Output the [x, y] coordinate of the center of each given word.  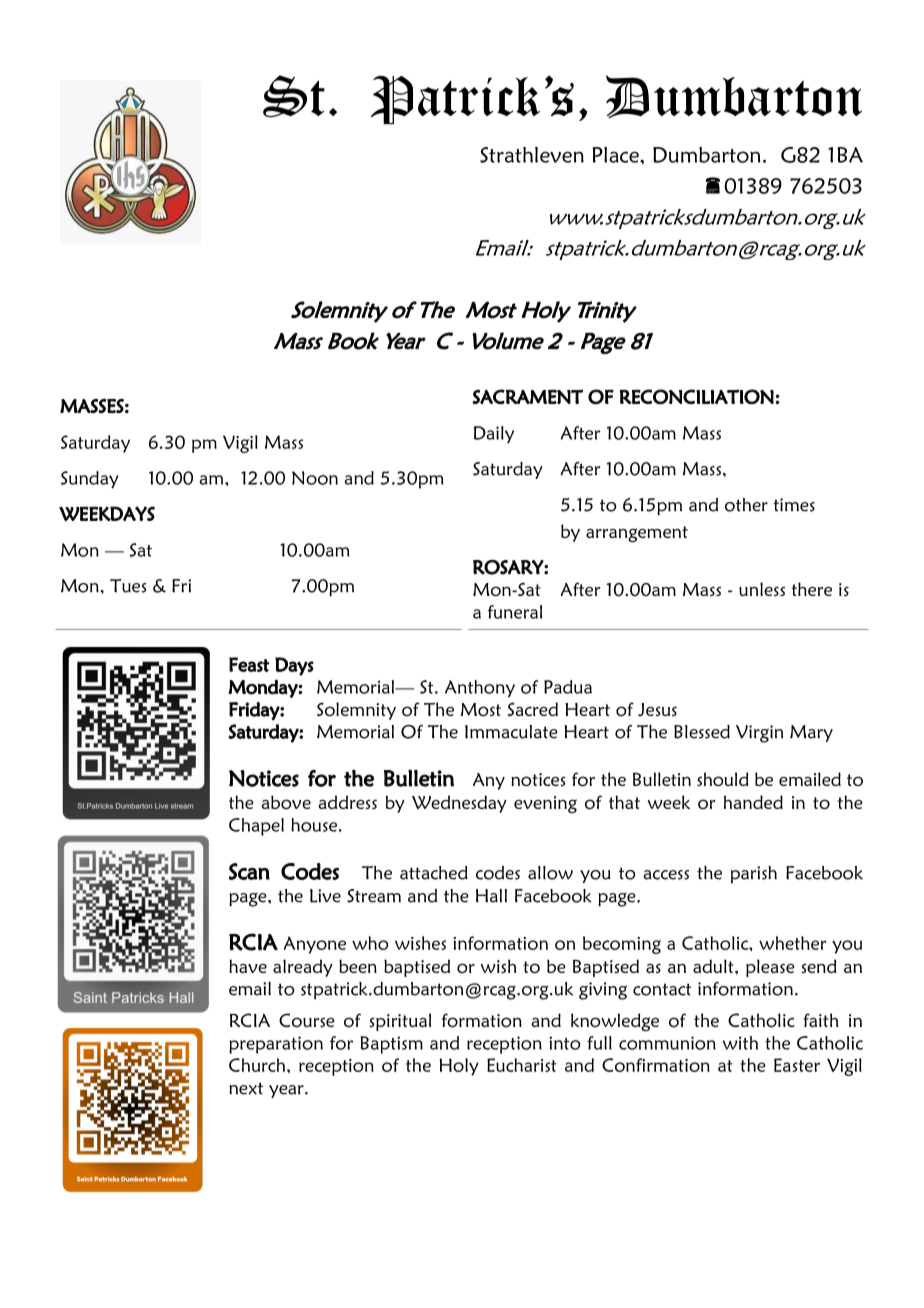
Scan [249, 871]
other [746, 505]
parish [754, 874]
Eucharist [522, 1065]
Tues [128, 586]
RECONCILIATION [696, 397]
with [740, 1043]
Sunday [90, 480]
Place [616, 155]
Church [257, 1065]
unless [762, 589]
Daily [494, 435]
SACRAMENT [527, 396]
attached [434, 873]
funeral [515, 612]
